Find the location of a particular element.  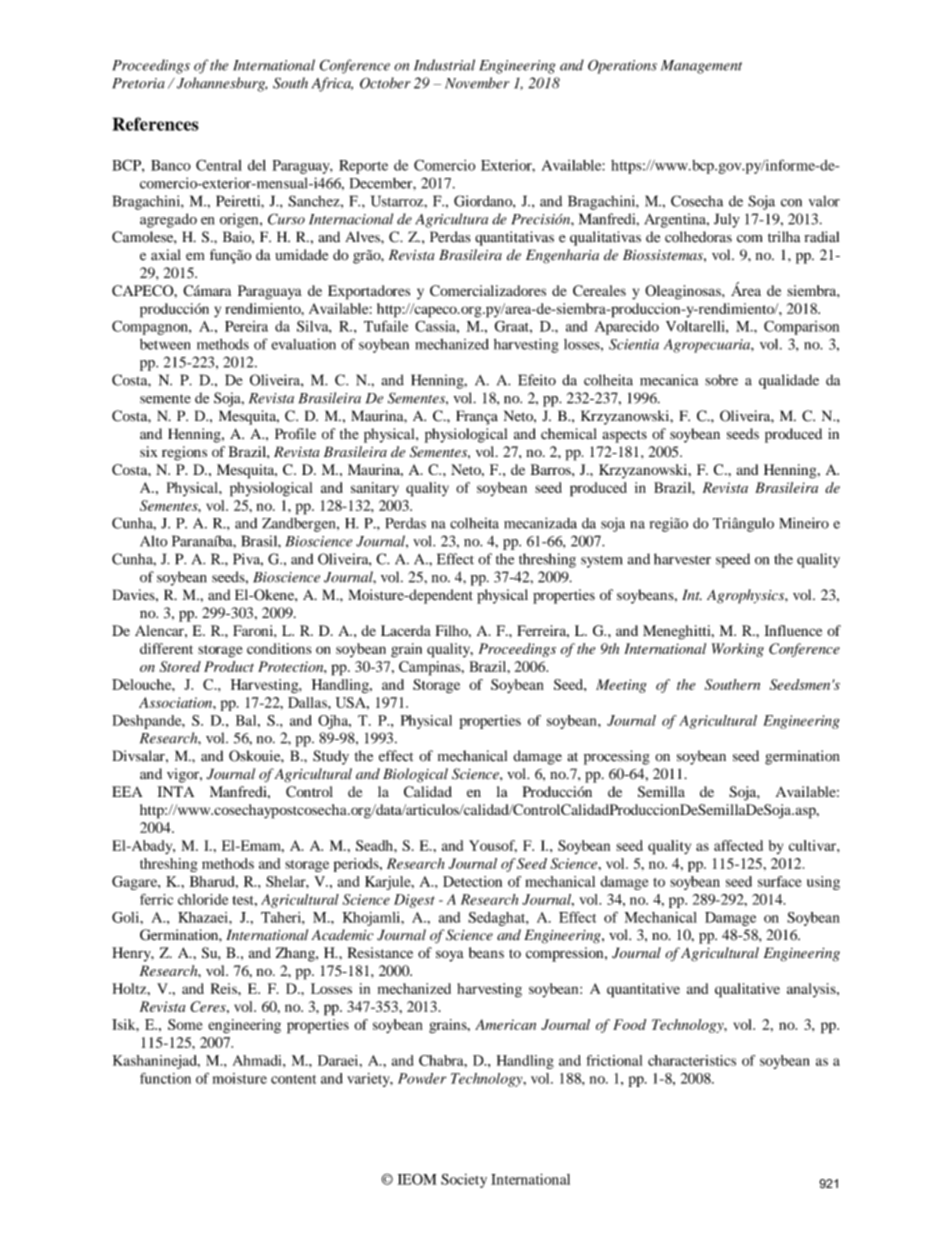

November is located at coordinates (477, 83).
